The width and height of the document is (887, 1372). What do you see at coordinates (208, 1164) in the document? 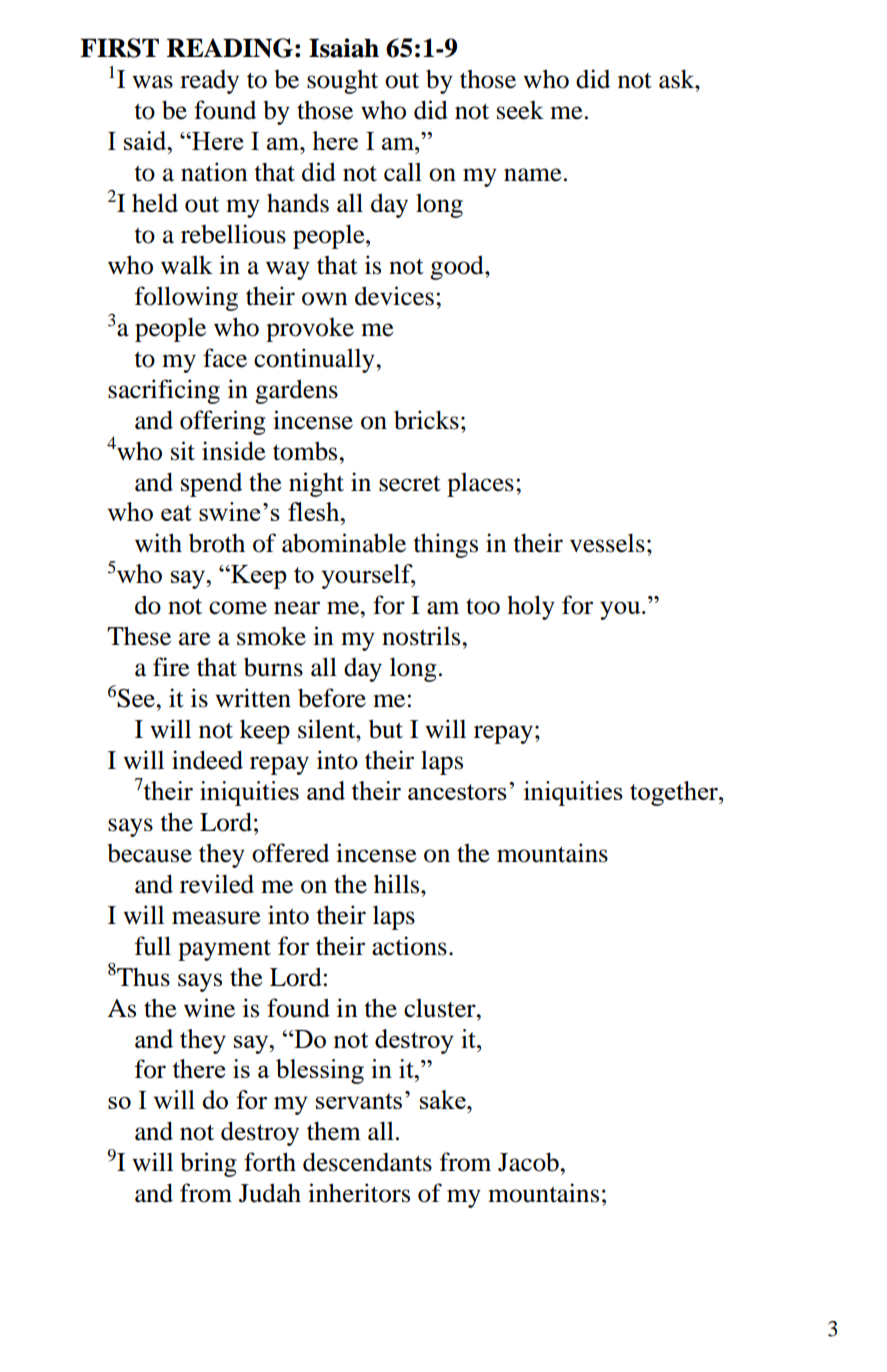
I see `bring` at bounding box center [208, 1164].
